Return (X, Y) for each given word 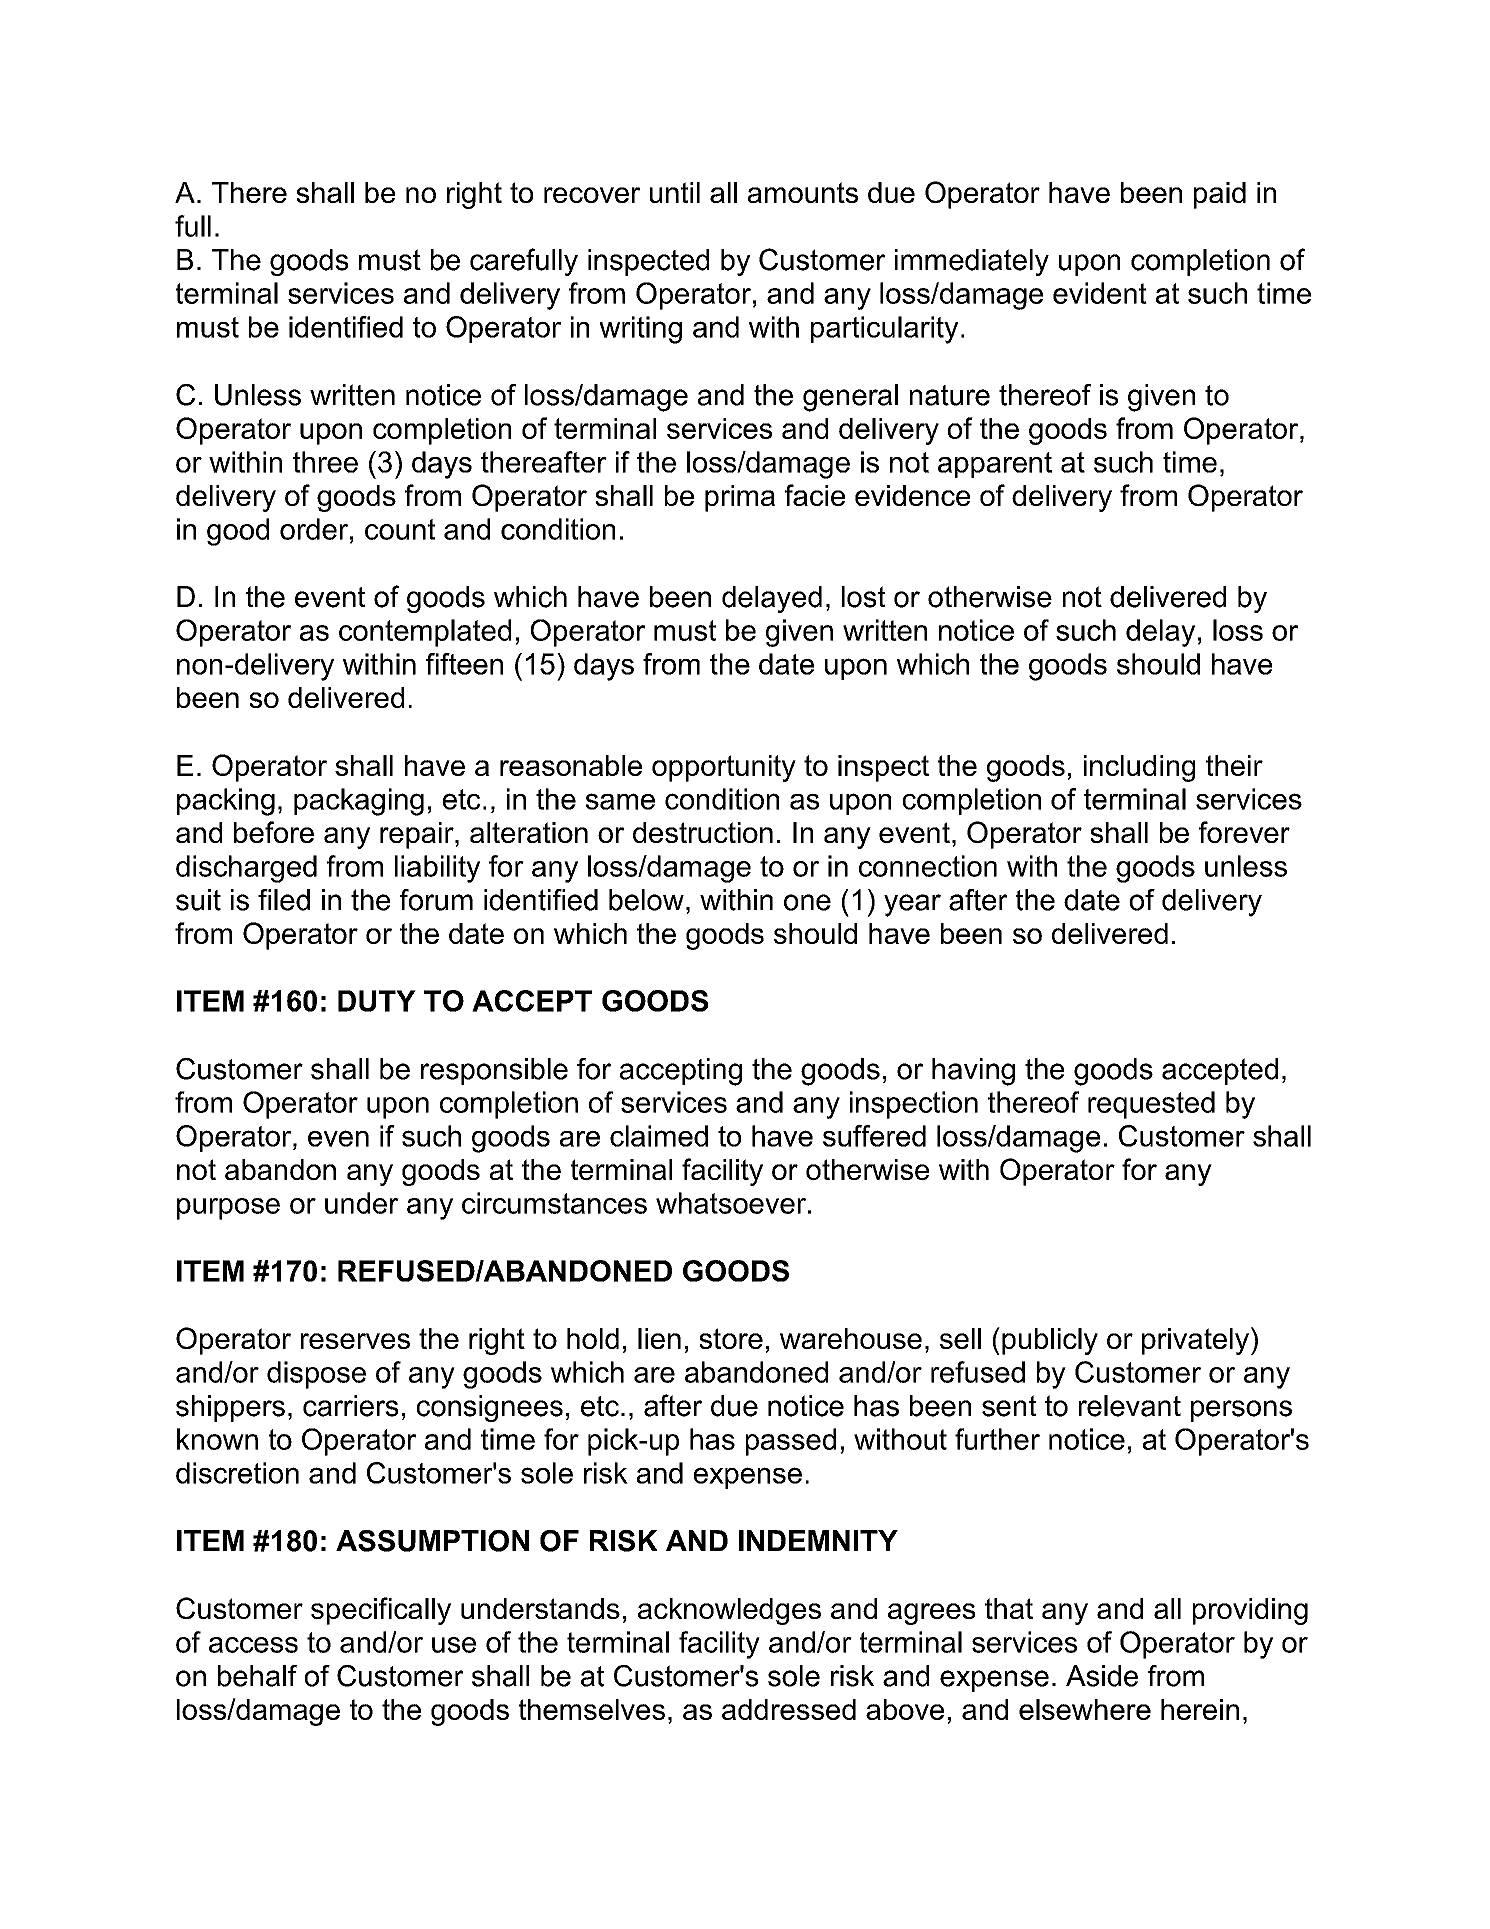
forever (1244, 832)
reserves (355, 1341)
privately (1195, 1341)
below (646, 900)
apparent (995, 465)
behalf (257, 1676)
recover (592, 195)
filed (284, 900)
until (675, 192)
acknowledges (729, 1611)
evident (1100, 293)
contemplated (425, 633)
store (731, 1338)
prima (740, 498)
